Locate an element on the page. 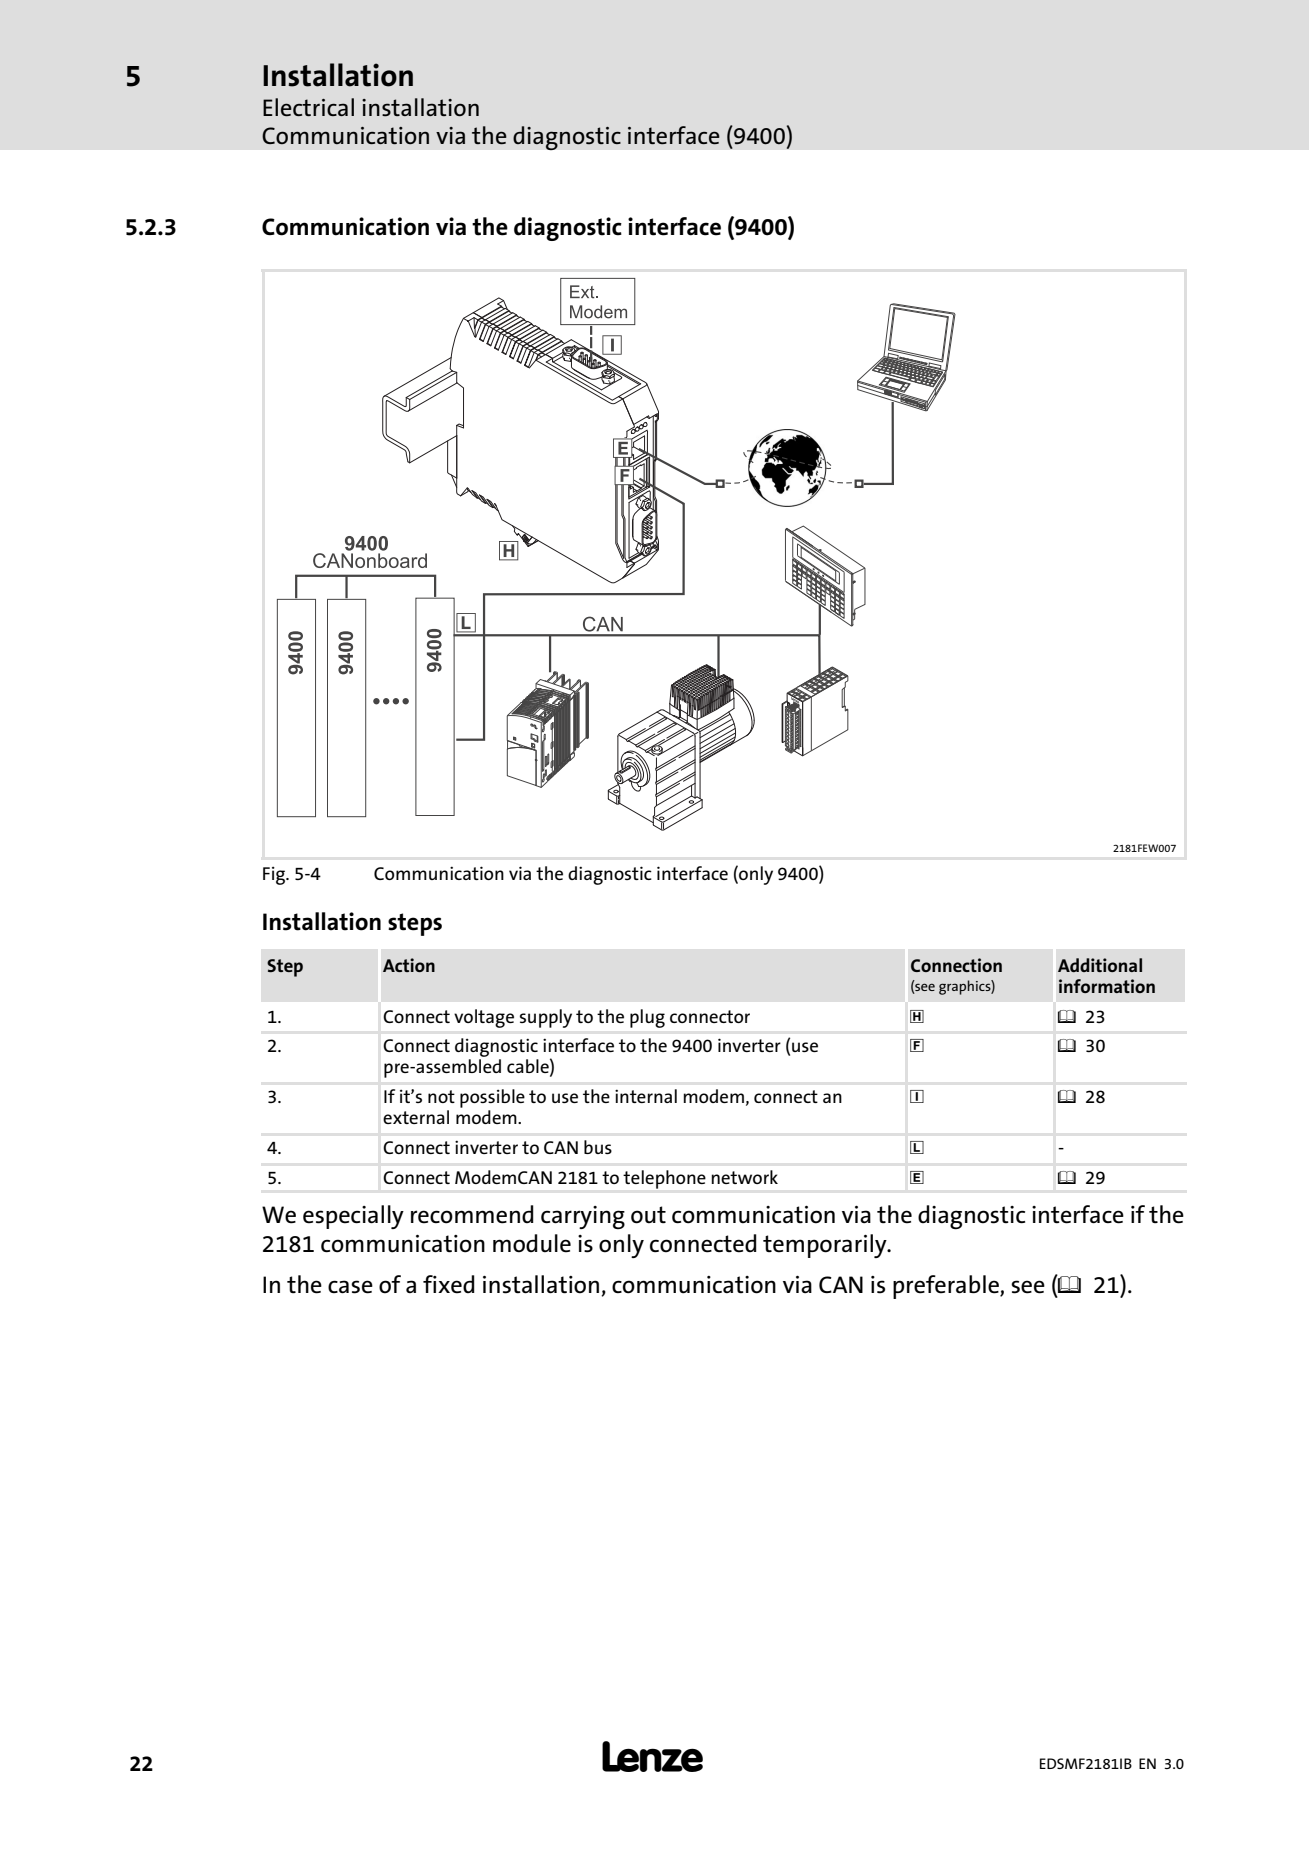 This page has height=1851, width=1309. internal is located at coordinates (646, 1096).
